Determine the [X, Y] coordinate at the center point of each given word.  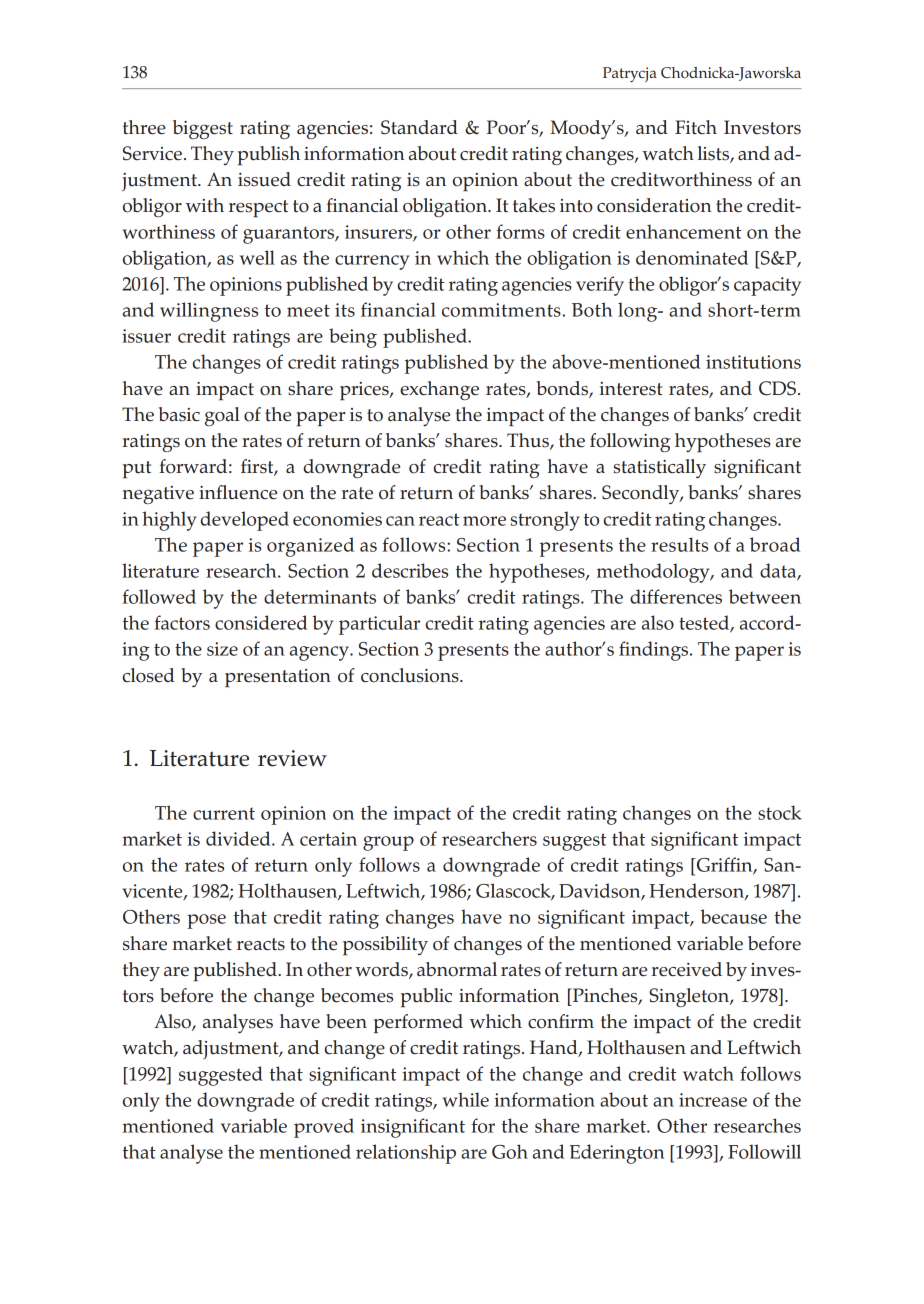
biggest [203, 129]
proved [324, 1128]
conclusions [411, 675]
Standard [419, 127]
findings [655, 651]
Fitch [696, 127]
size [222, 649]
